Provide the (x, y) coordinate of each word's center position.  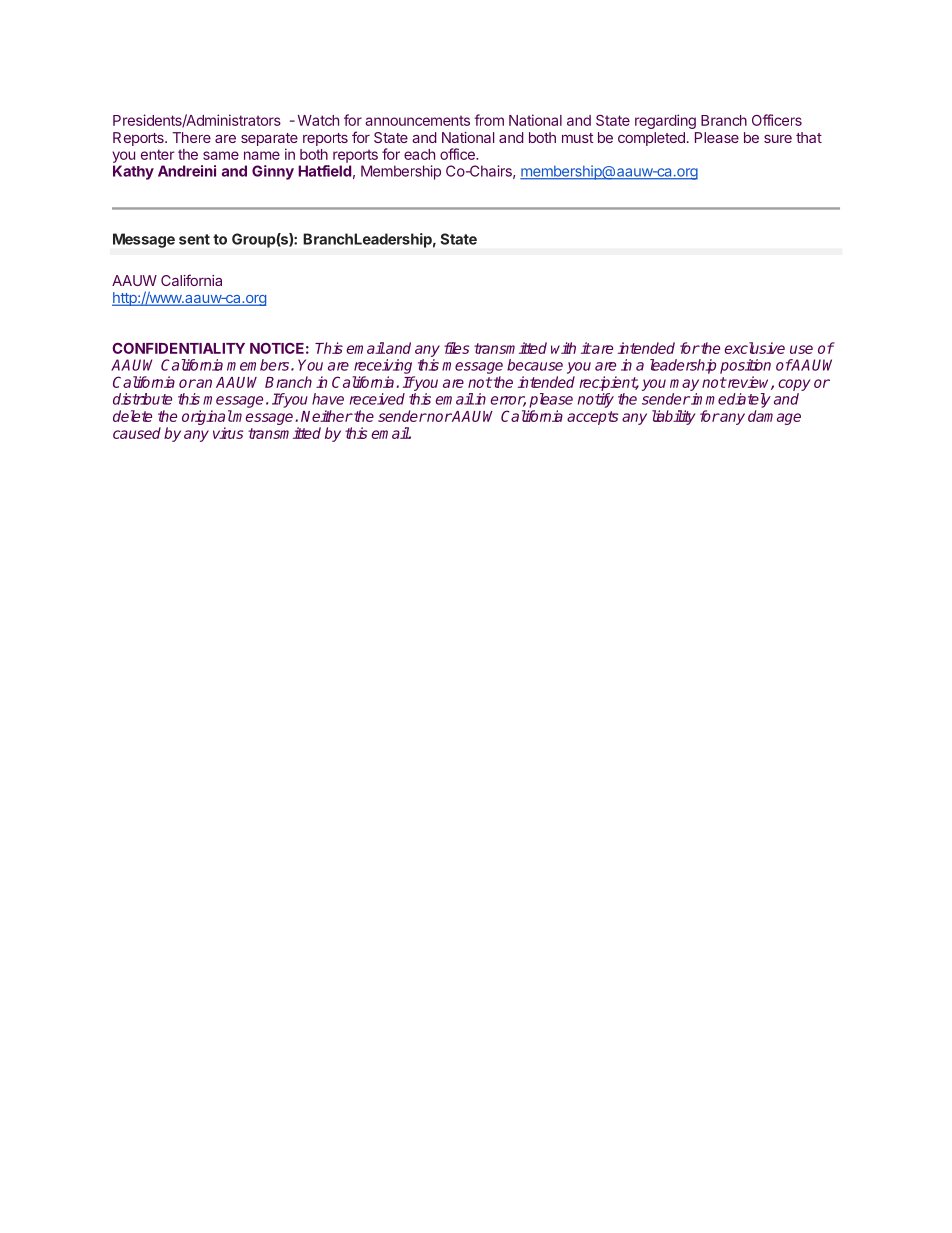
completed (651, 139)
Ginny (273, 172)
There (191, 137)
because (535, 365)
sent (194, 239)
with (563, 348)
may (684, 385)
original (207, 417)
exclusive (754, 348)
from (489, 120)
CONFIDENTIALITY (178, 348)
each (419, 154)
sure (778, 139)
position (745, 366)
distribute (142, 399)
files (456, 348)
